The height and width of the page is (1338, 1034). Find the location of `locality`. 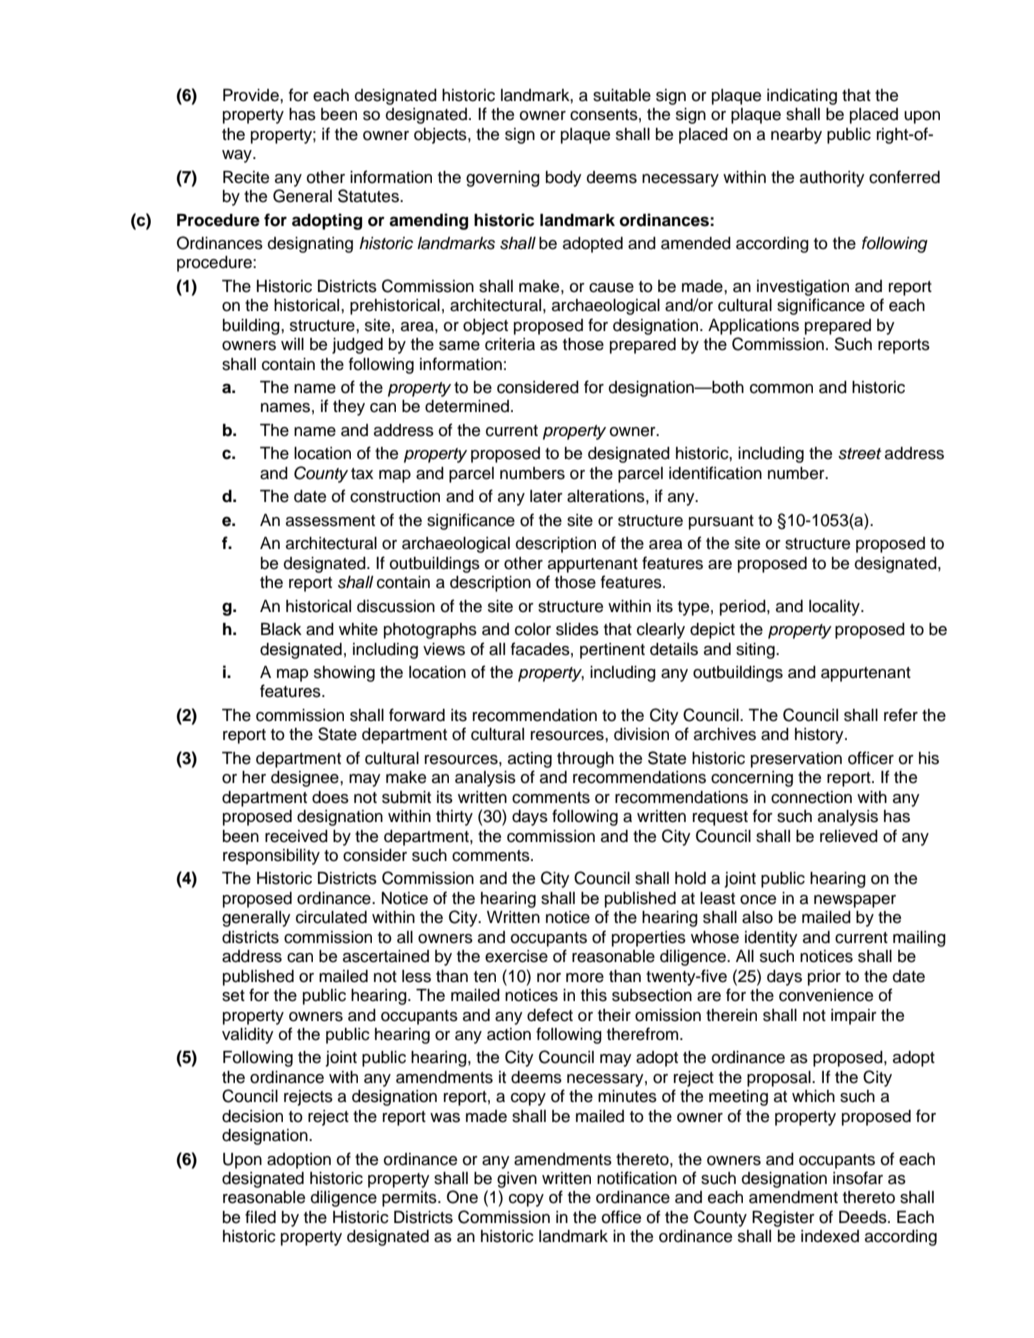

locality is located at coordinates (835, 608).
